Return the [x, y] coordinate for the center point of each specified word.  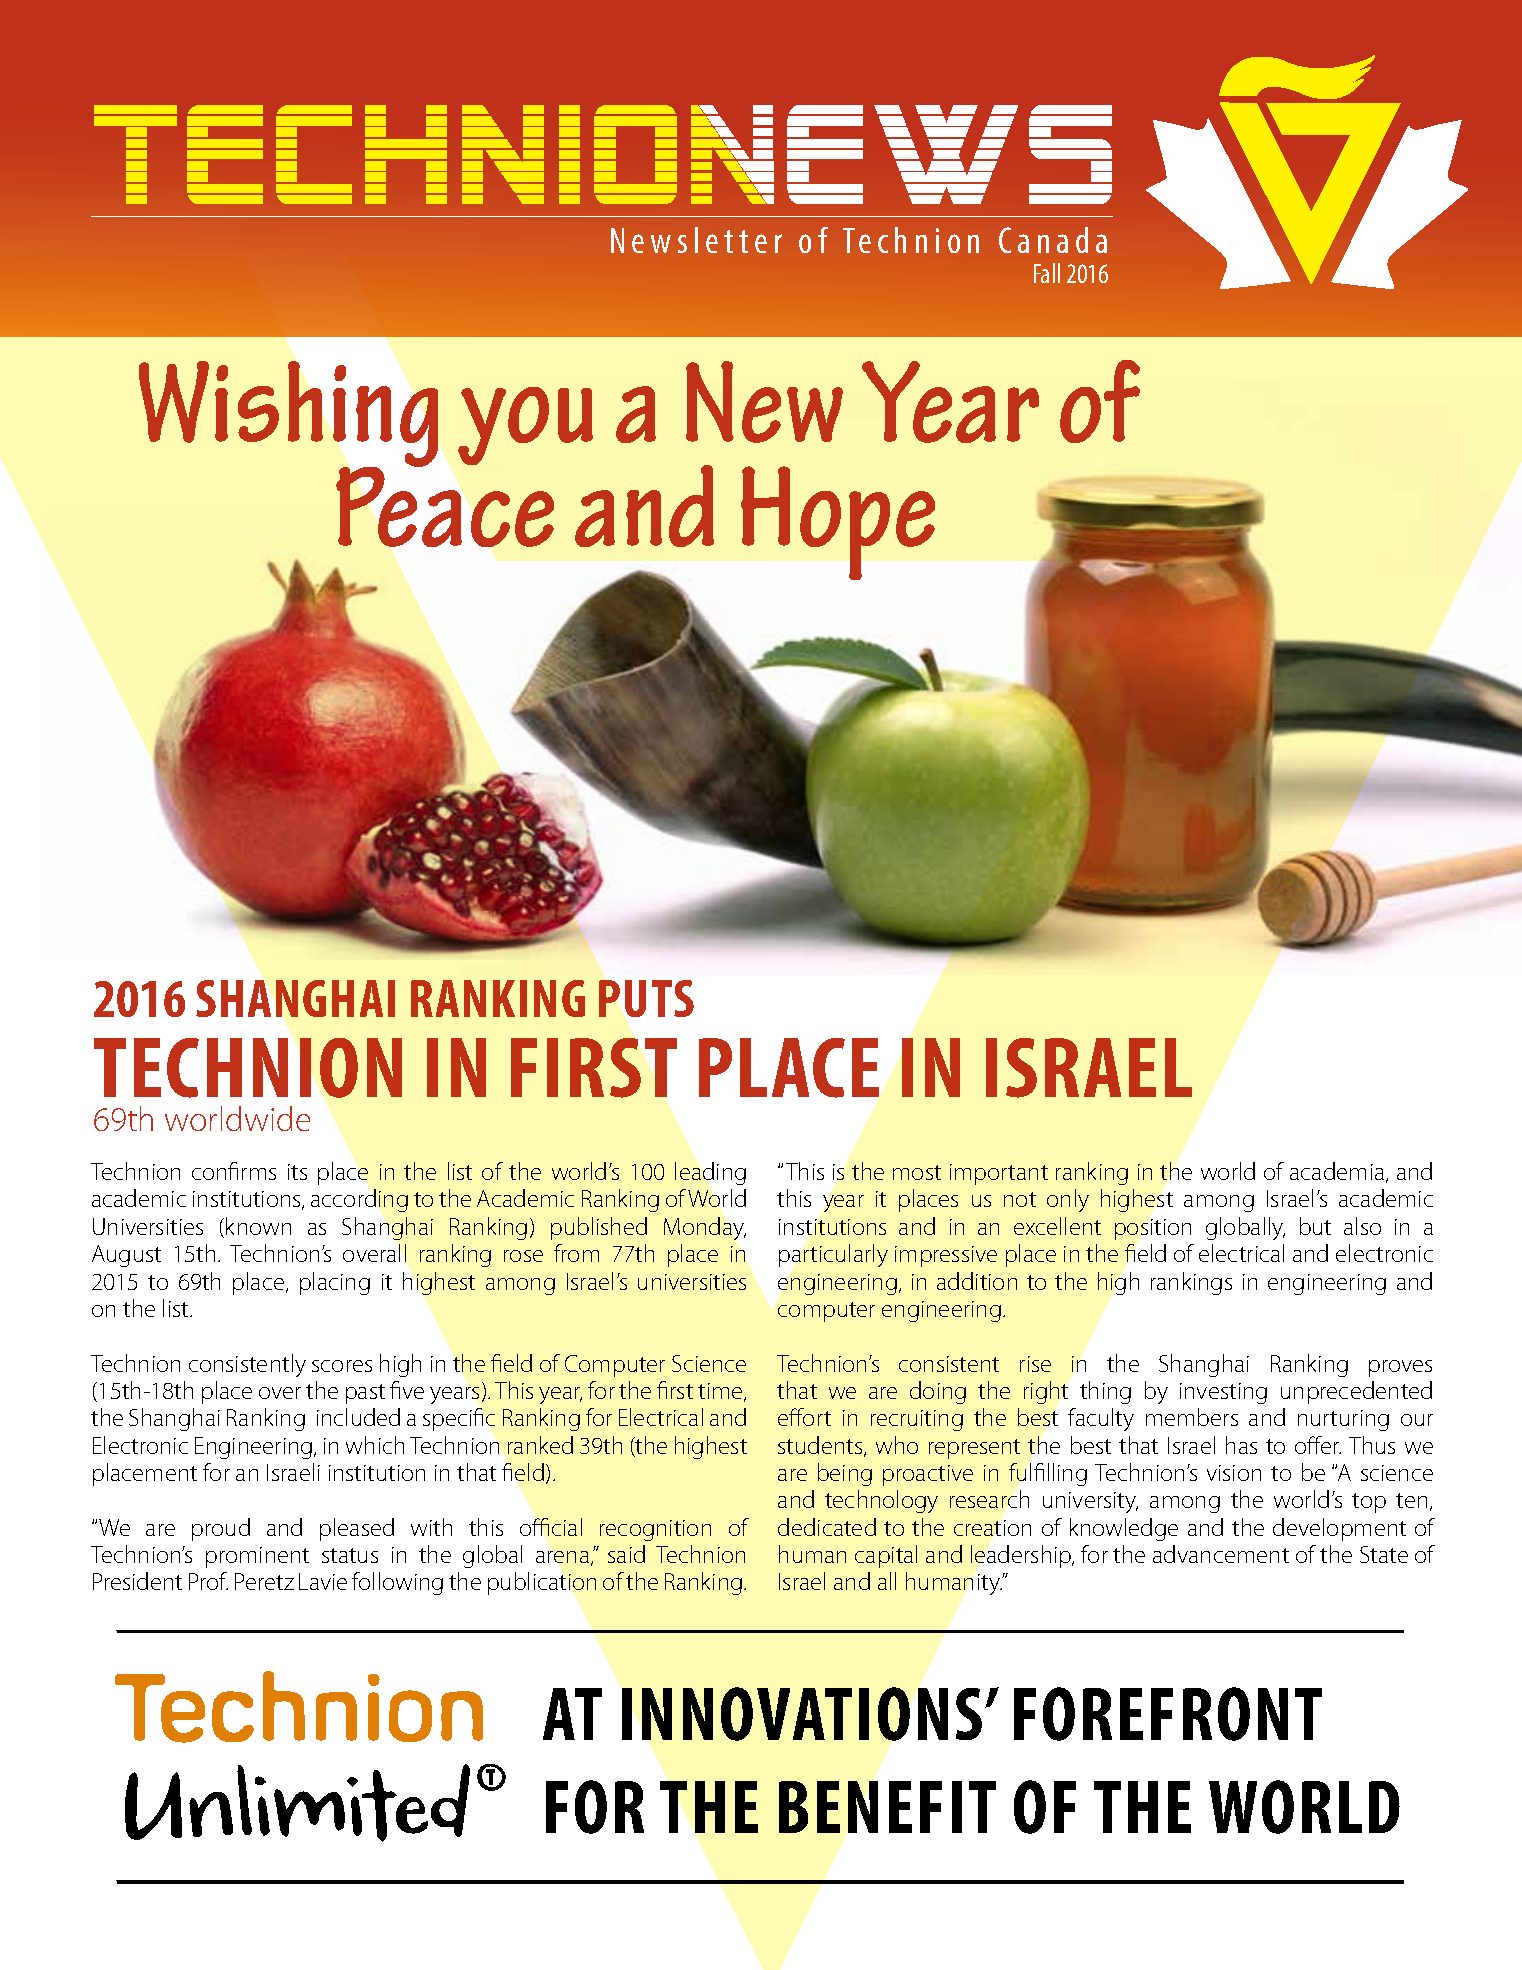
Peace [445, 506]
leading [710, 1173]
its [297, 1172]
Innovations [802, 1714]
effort [804, 1417]
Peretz [264, 1581]
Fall [1047, 273]
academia [1337, 1171]
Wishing [288, 415]
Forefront [1168, 1714]
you [525, 426]
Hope [838, 523]
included [358, 1417]
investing [1223, 1393]
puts [646, 998]
